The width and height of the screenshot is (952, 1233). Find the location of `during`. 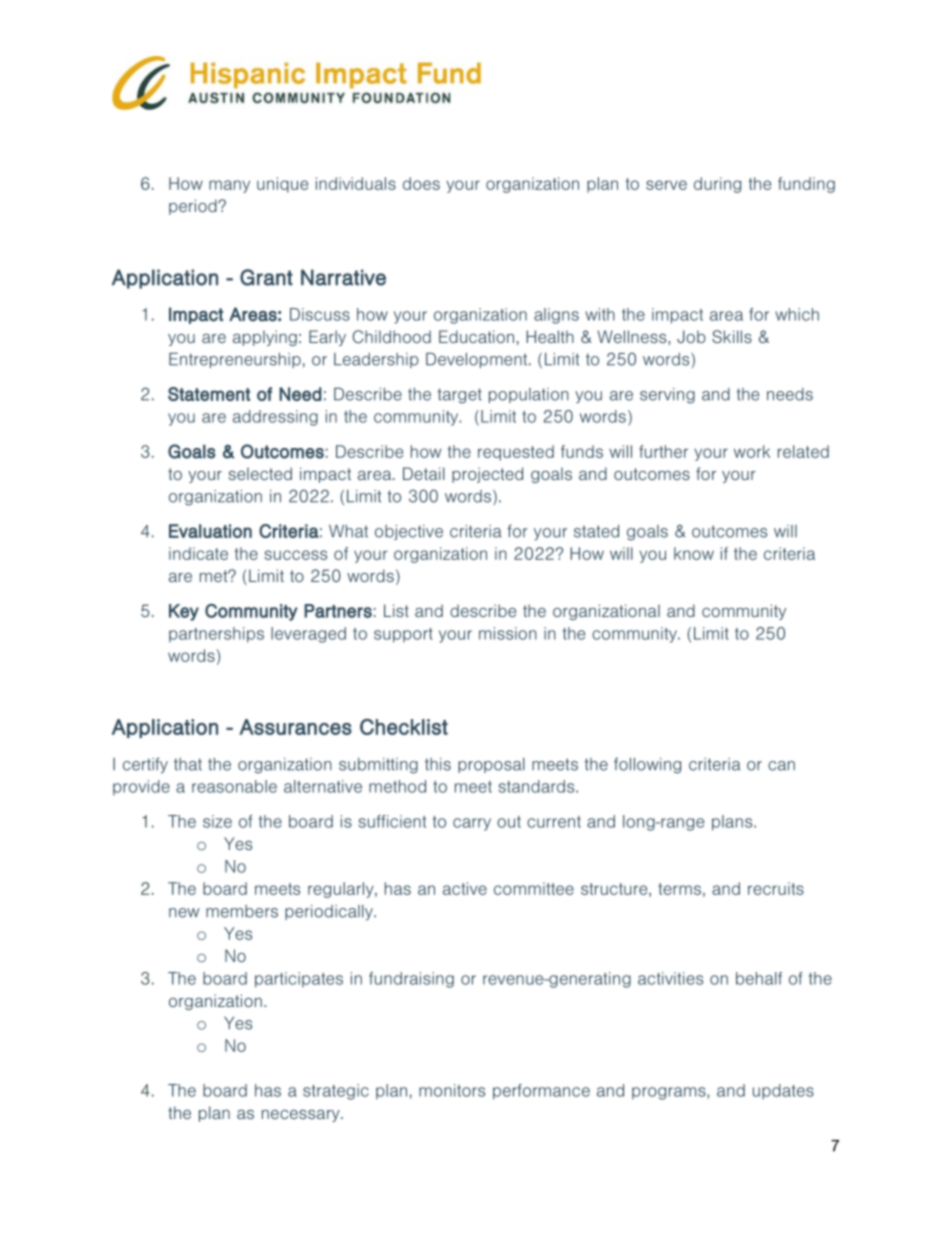

during is located at coordinates (717, 185).
